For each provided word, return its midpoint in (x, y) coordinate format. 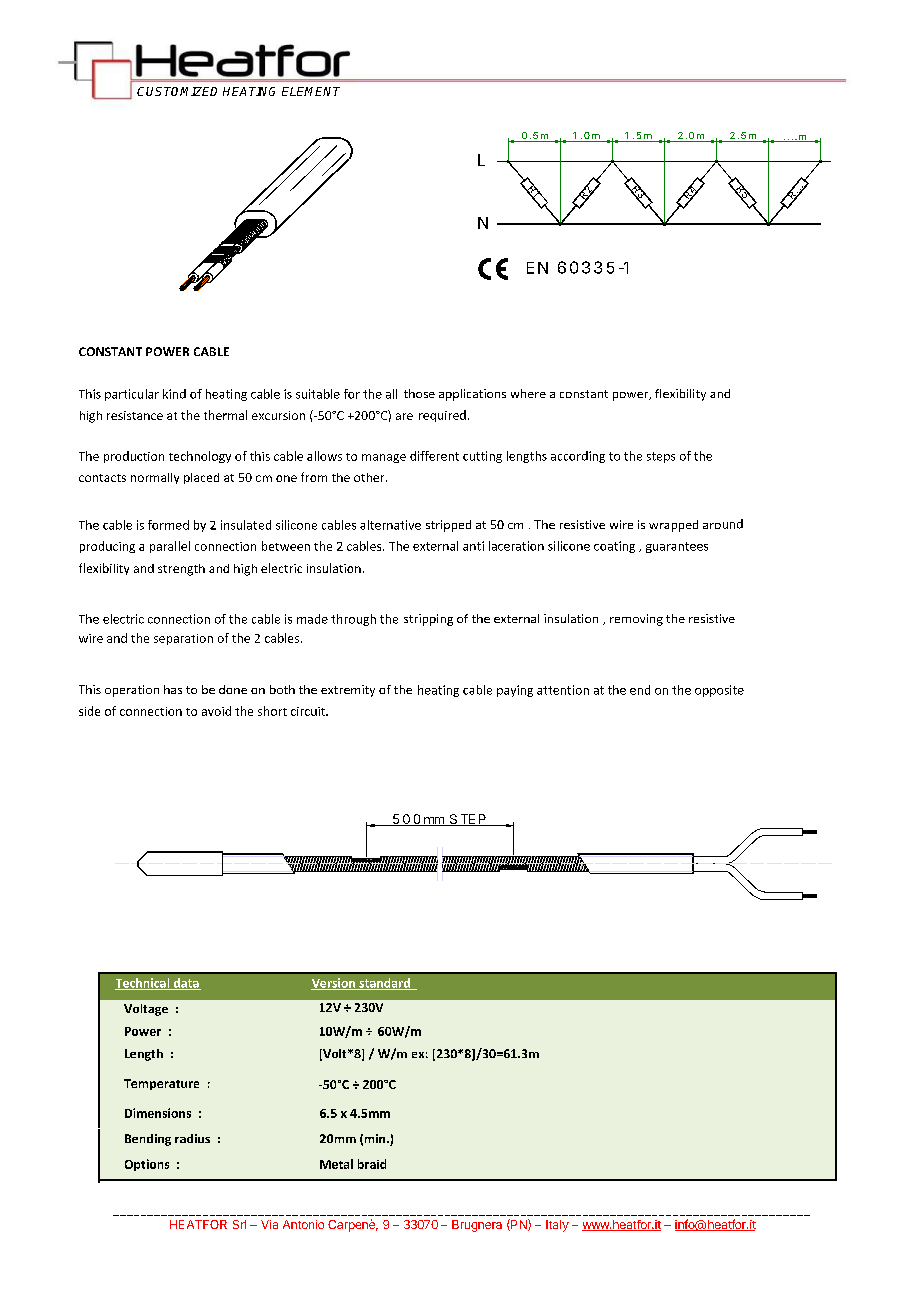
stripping (428, 620)
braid (372, 1164)
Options (147, 1165)
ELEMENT (311, 91)
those (419, 393)
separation (183, 639)
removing (636, 620)
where (528, 393)
